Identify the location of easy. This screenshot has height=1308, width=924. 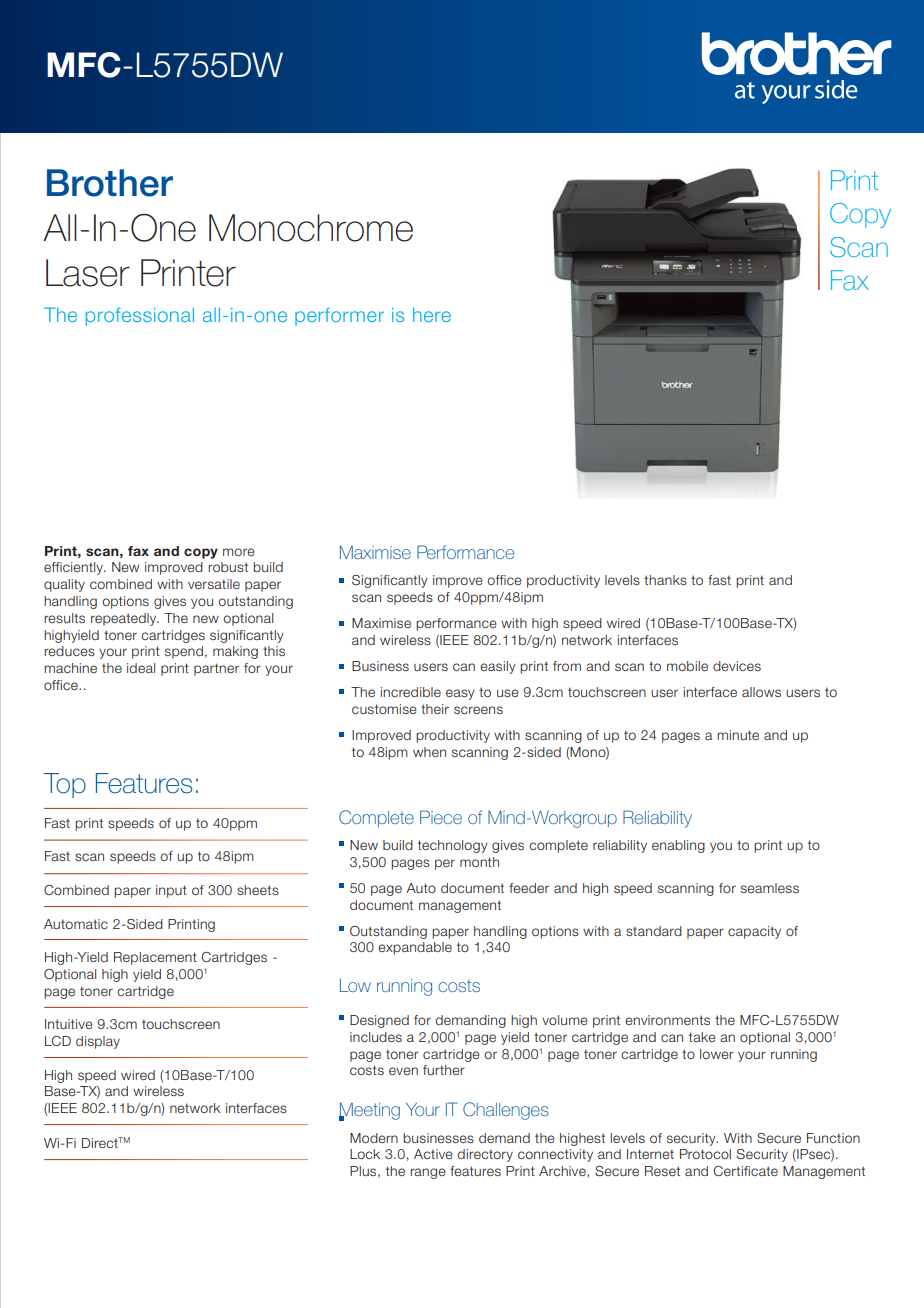
(460, 694).
